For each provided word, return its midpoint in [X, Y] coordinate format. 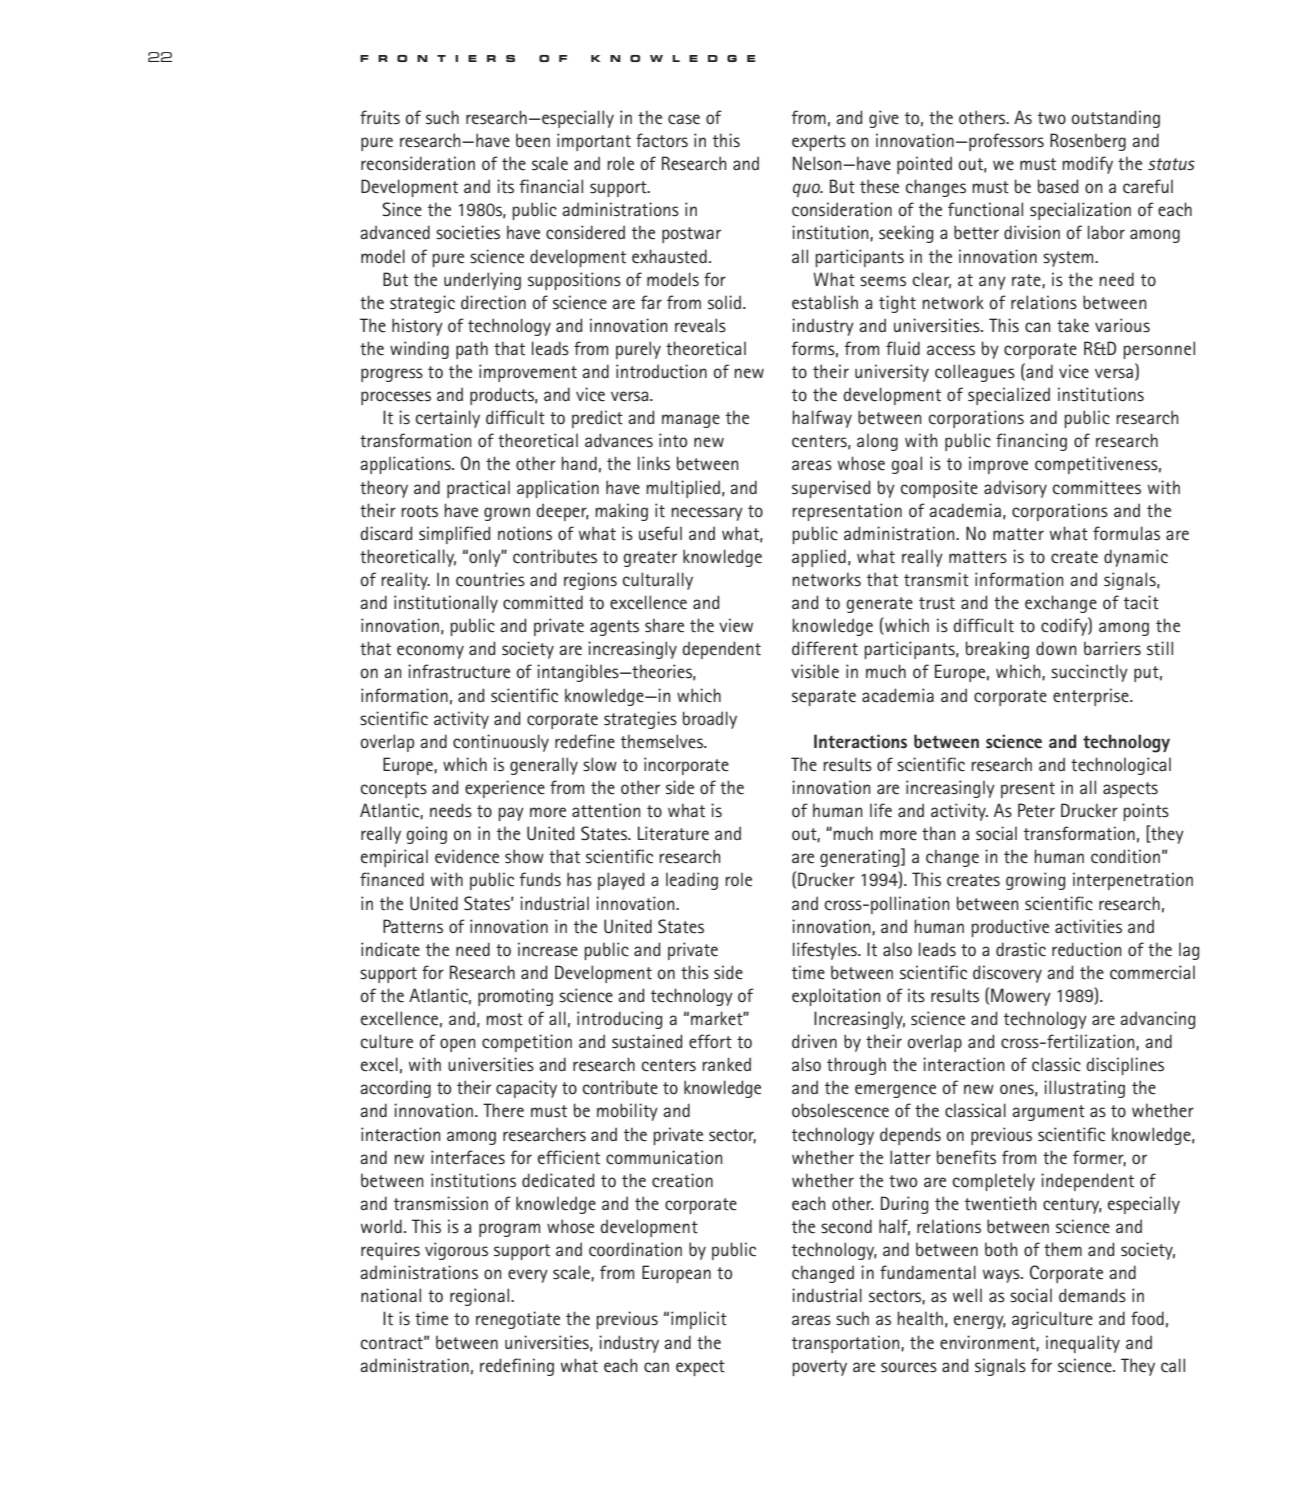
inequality [1083, 1344]
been [533, 140]
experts [819, 143]
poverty [819, 1368]
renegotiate [518, 1320]
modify [1087, 165]
